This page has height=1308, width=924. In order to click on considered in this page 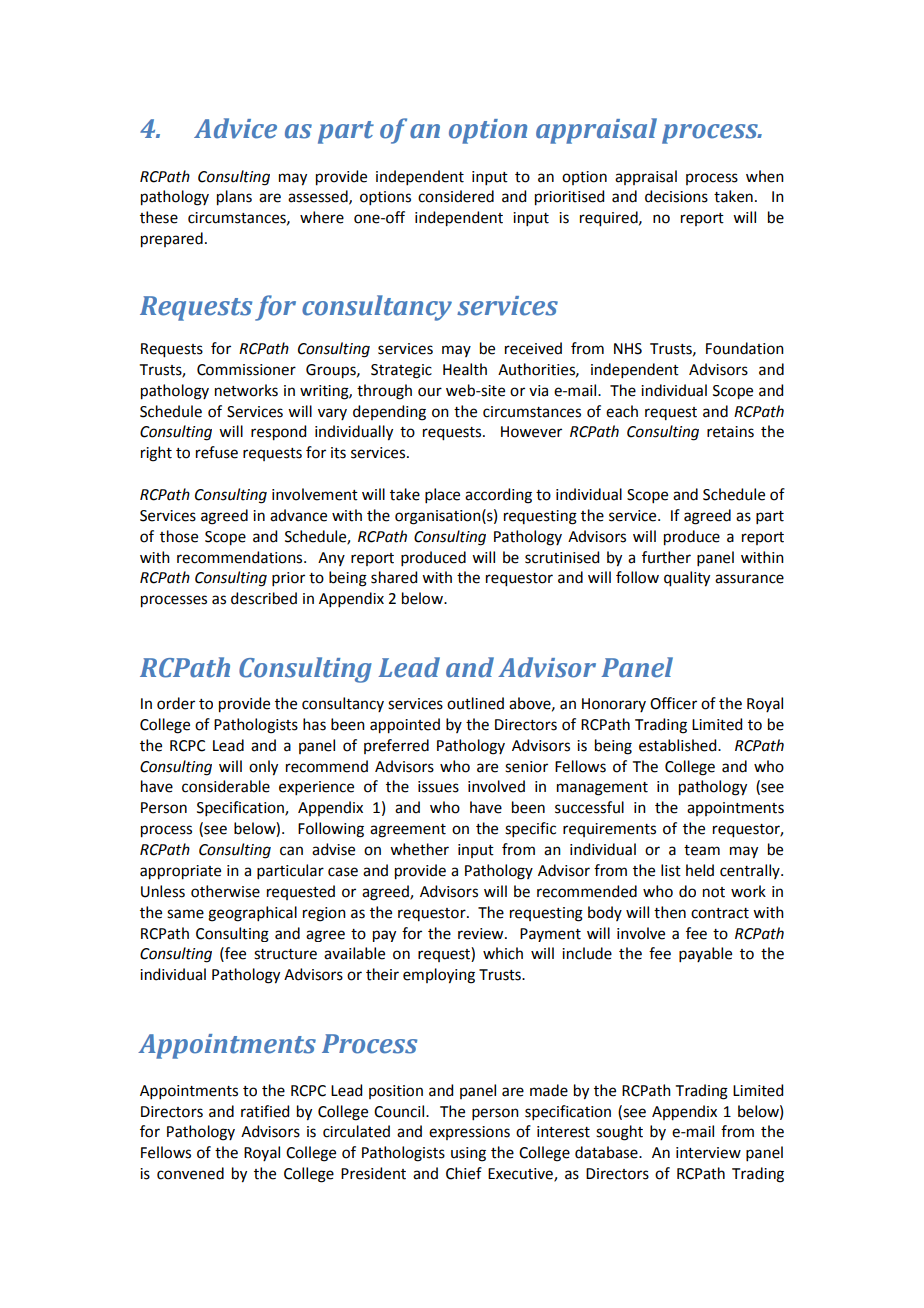, I will do `click(456, 196)`.
